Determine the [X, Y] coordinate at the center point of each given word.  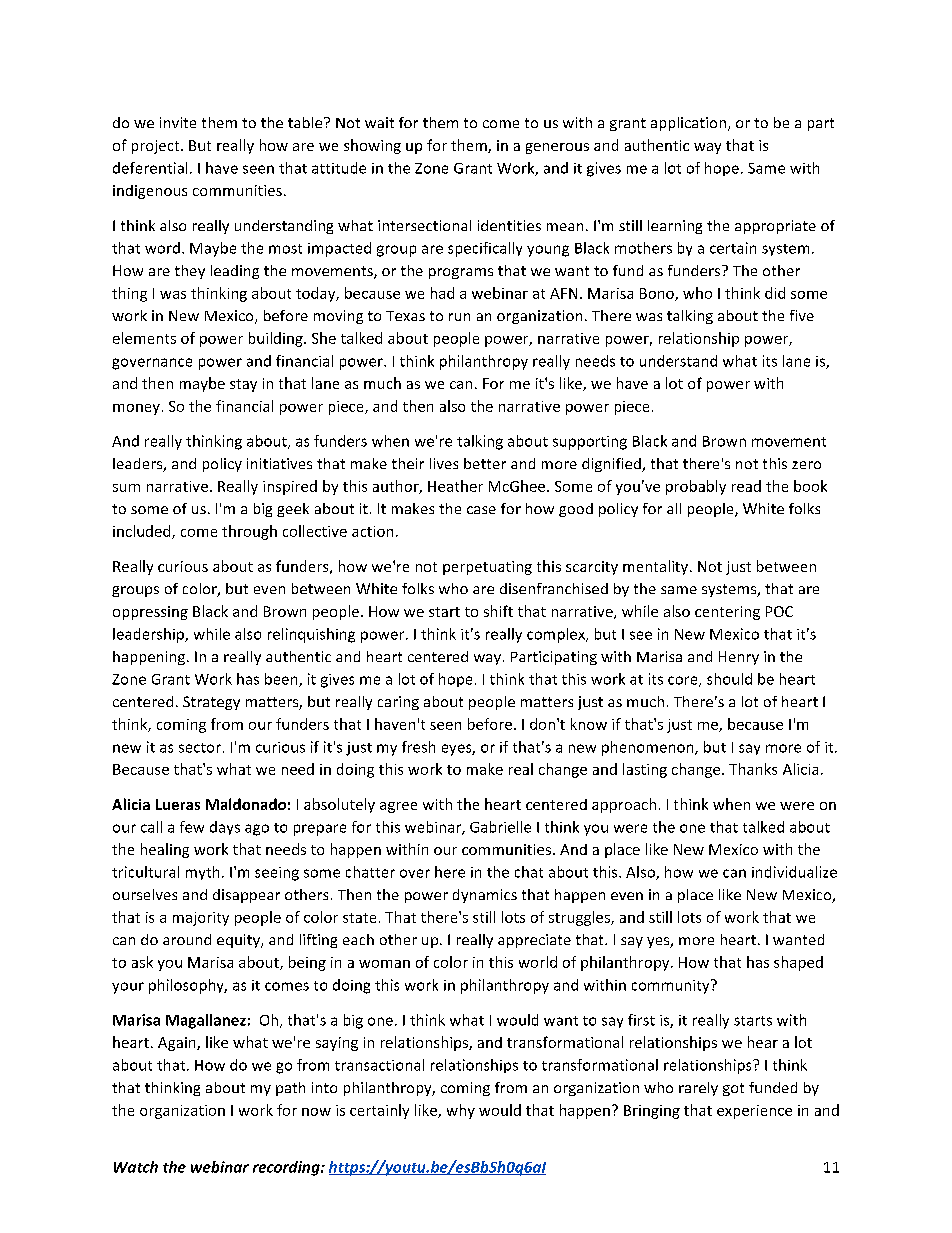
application [688, 124]
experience [754, 1112]
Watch [136, 1167]
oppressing [150, 613]
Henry [739, 658]
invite [178, 122]
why [461, 1111]
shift [498, 611]
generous [557, 148]
